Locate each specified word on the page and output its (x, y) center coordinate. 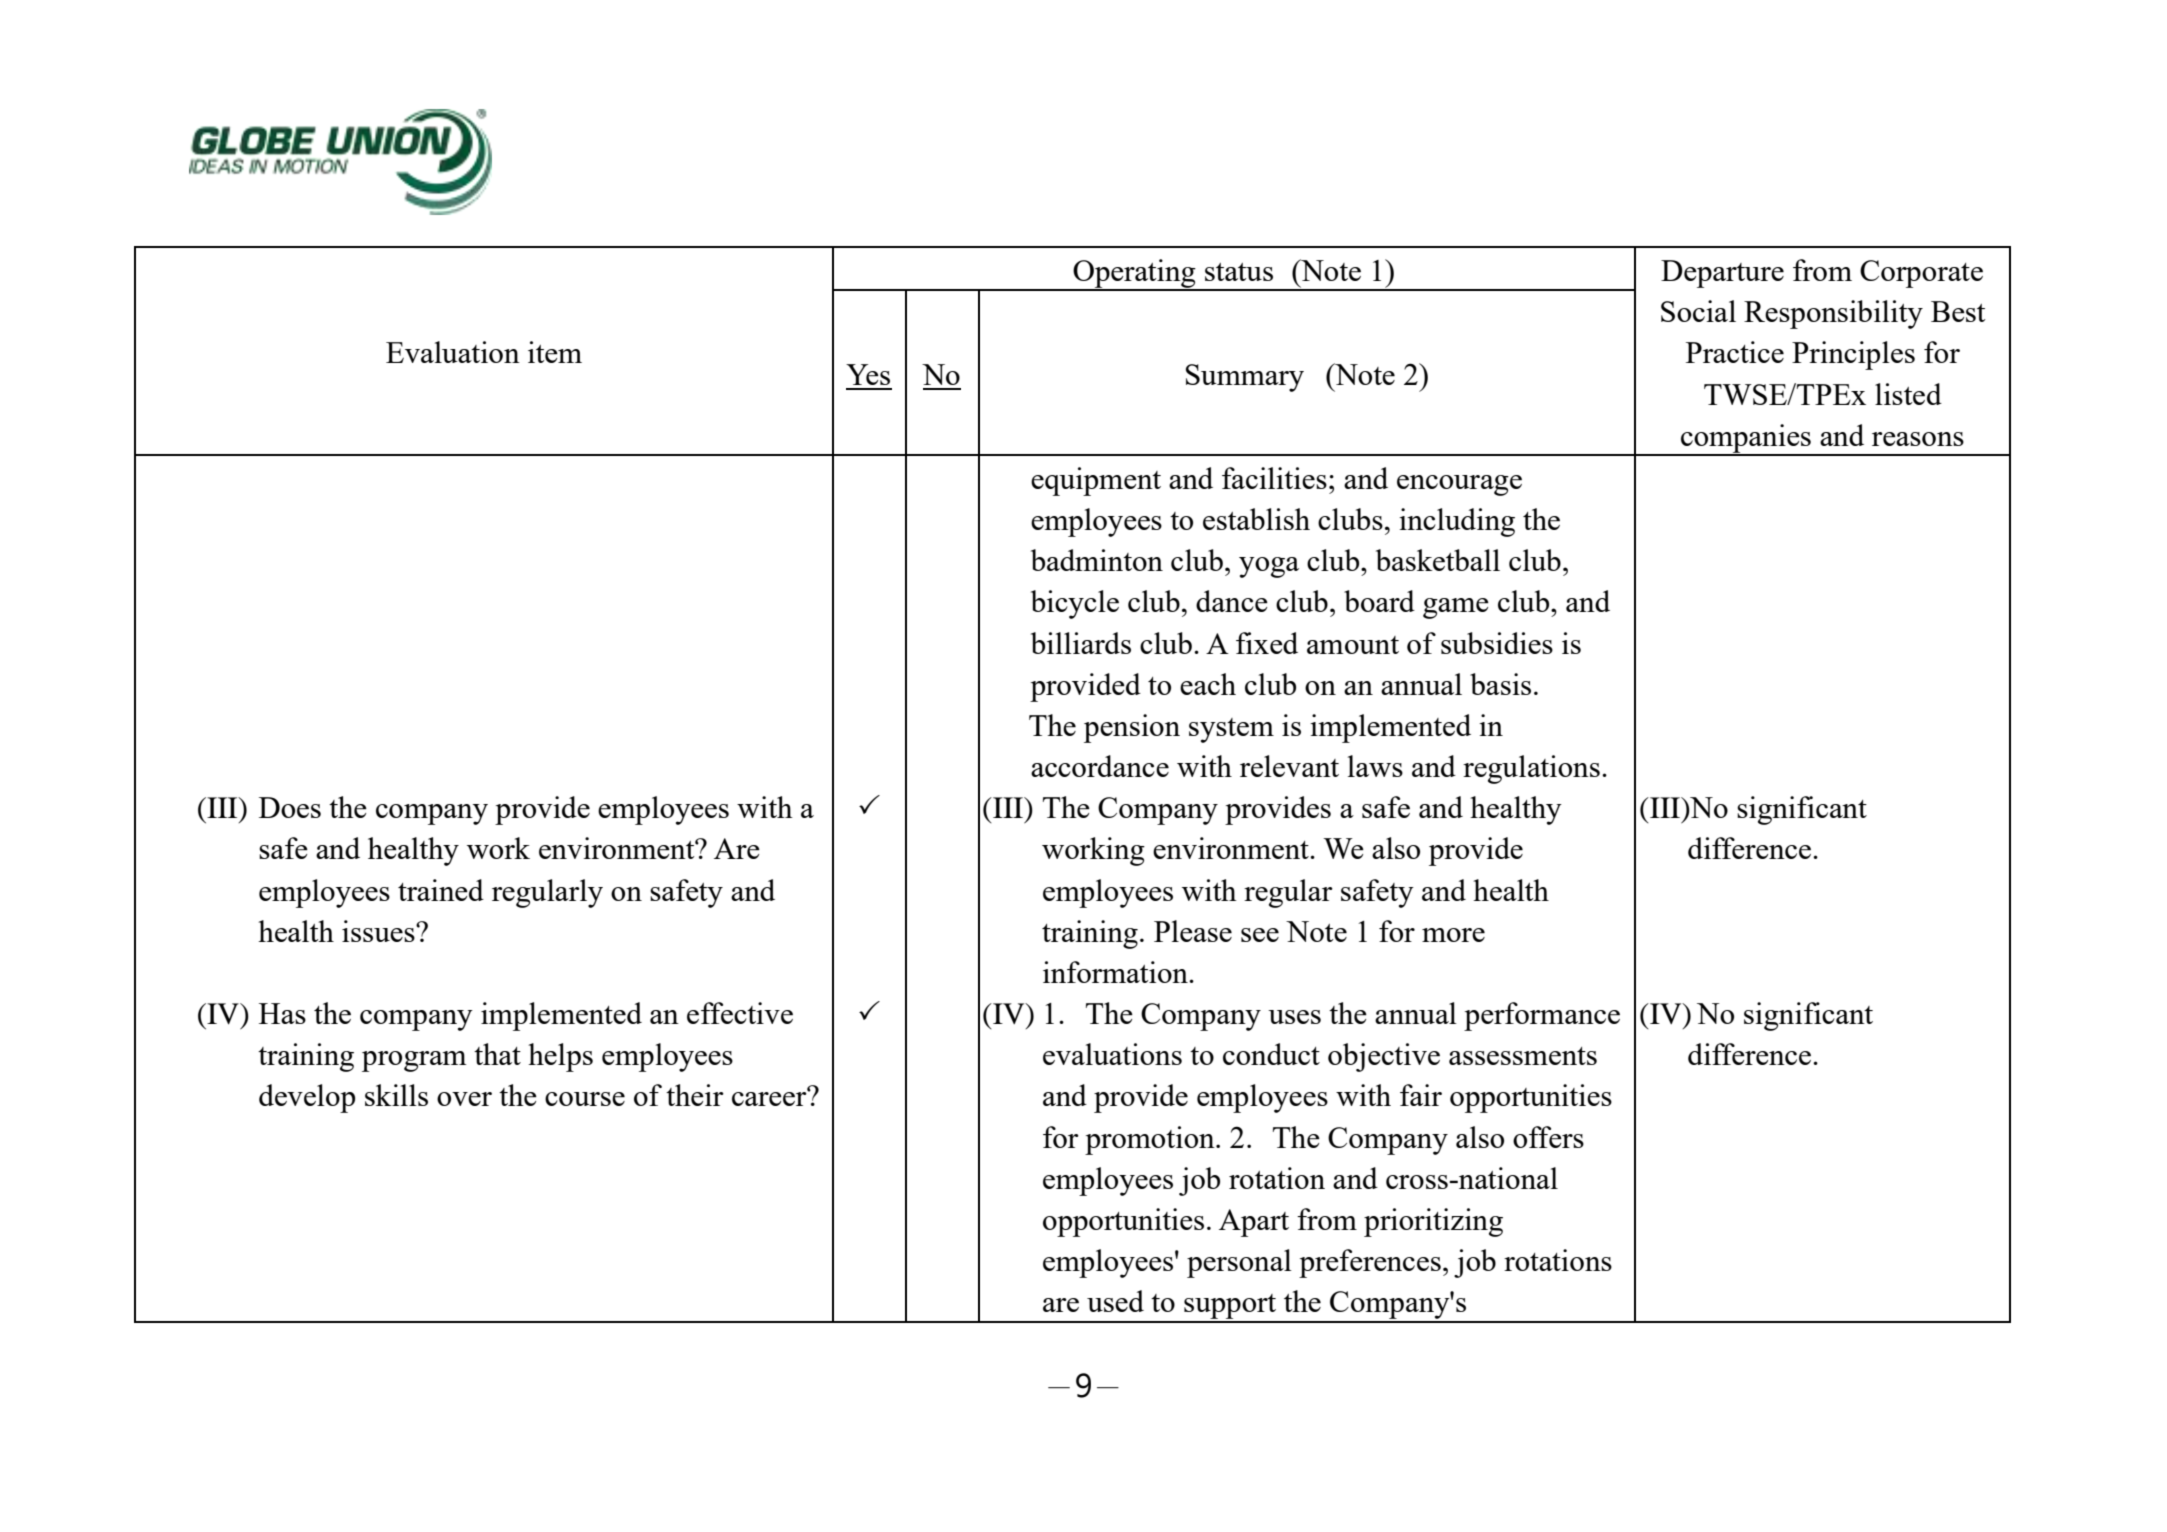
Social (1698, 311)
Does (290, 807)
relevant (1289, 766)
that (497, 1054)
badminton (1097, 560)
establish (1256, 519)
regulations (1531, 769)
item (555, 352)
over (464, 1099)
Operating (1134, 274)
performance (1542, 1016)
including (1457, 522)
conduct (1271, 1054)
